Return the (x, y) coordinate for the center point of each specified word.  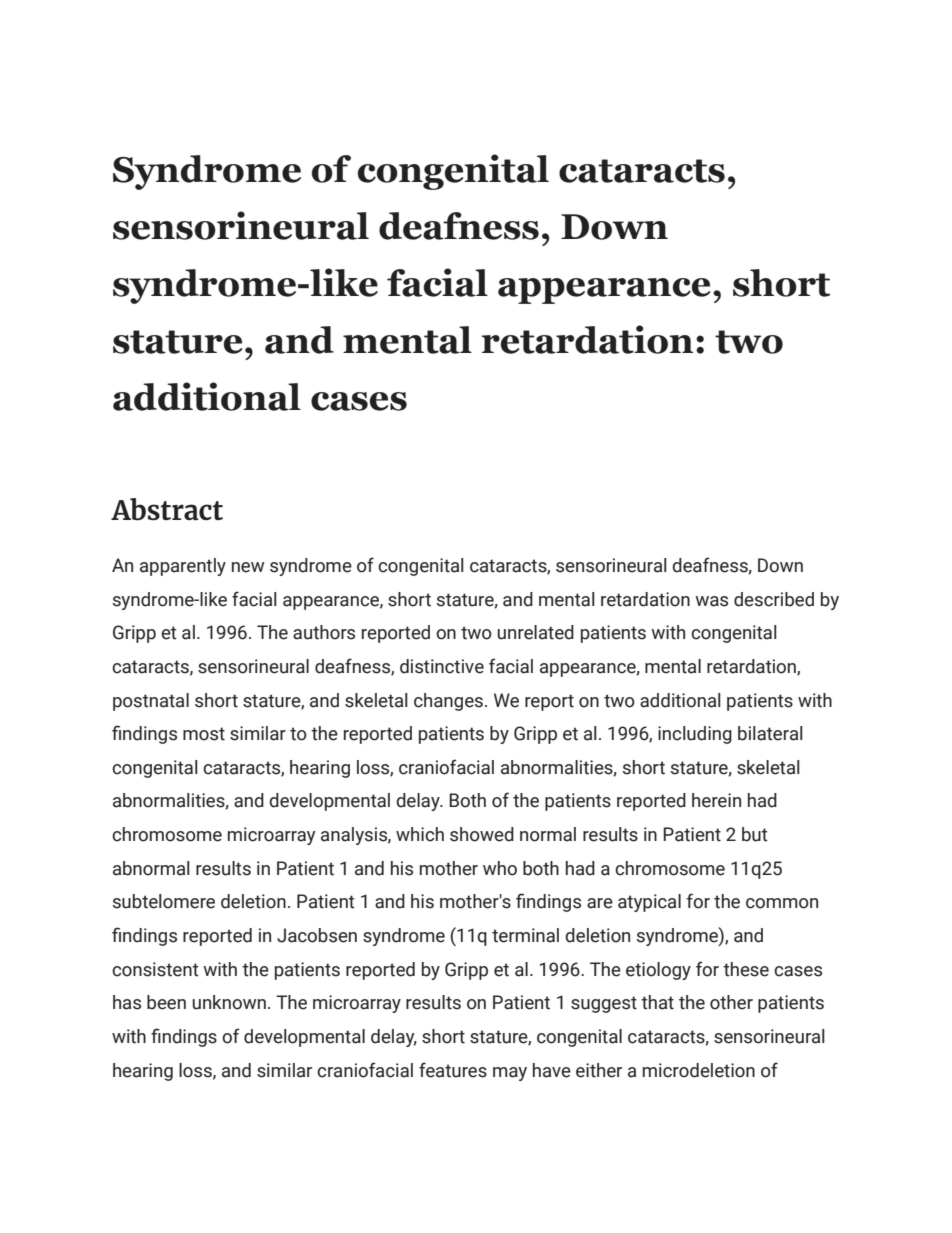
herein (716, 800)
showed (482, 834)
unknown (229, 1002)
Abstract (167, 509)
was (711, 601)
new (248, 567)
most (204, 734)
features (453, 1070)
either (599, 1070)
